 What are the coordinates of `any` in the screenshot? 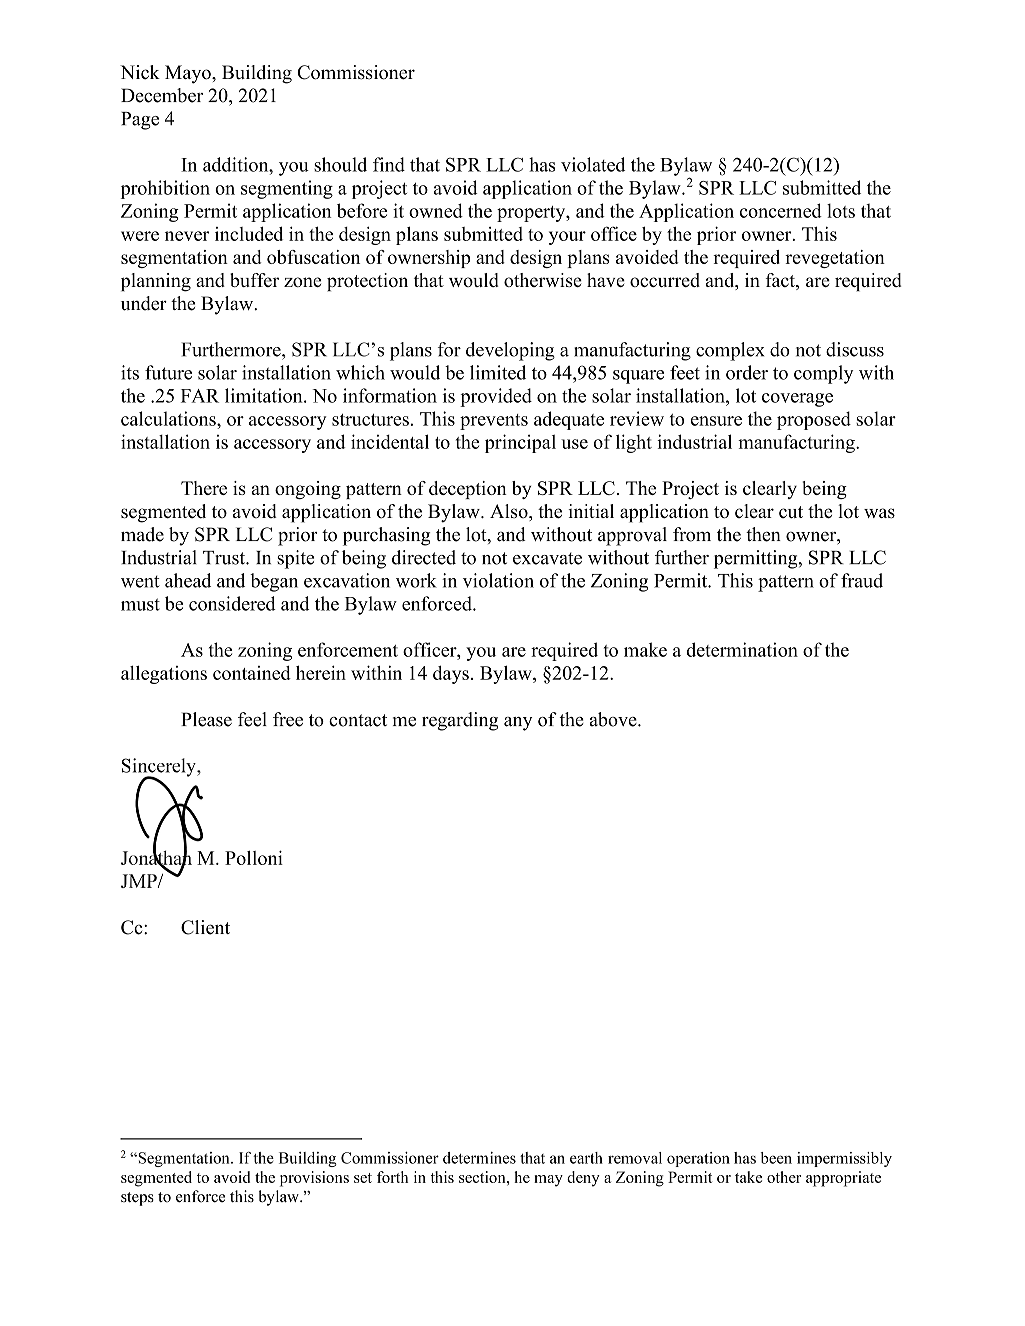 It's located at (518, 724).
